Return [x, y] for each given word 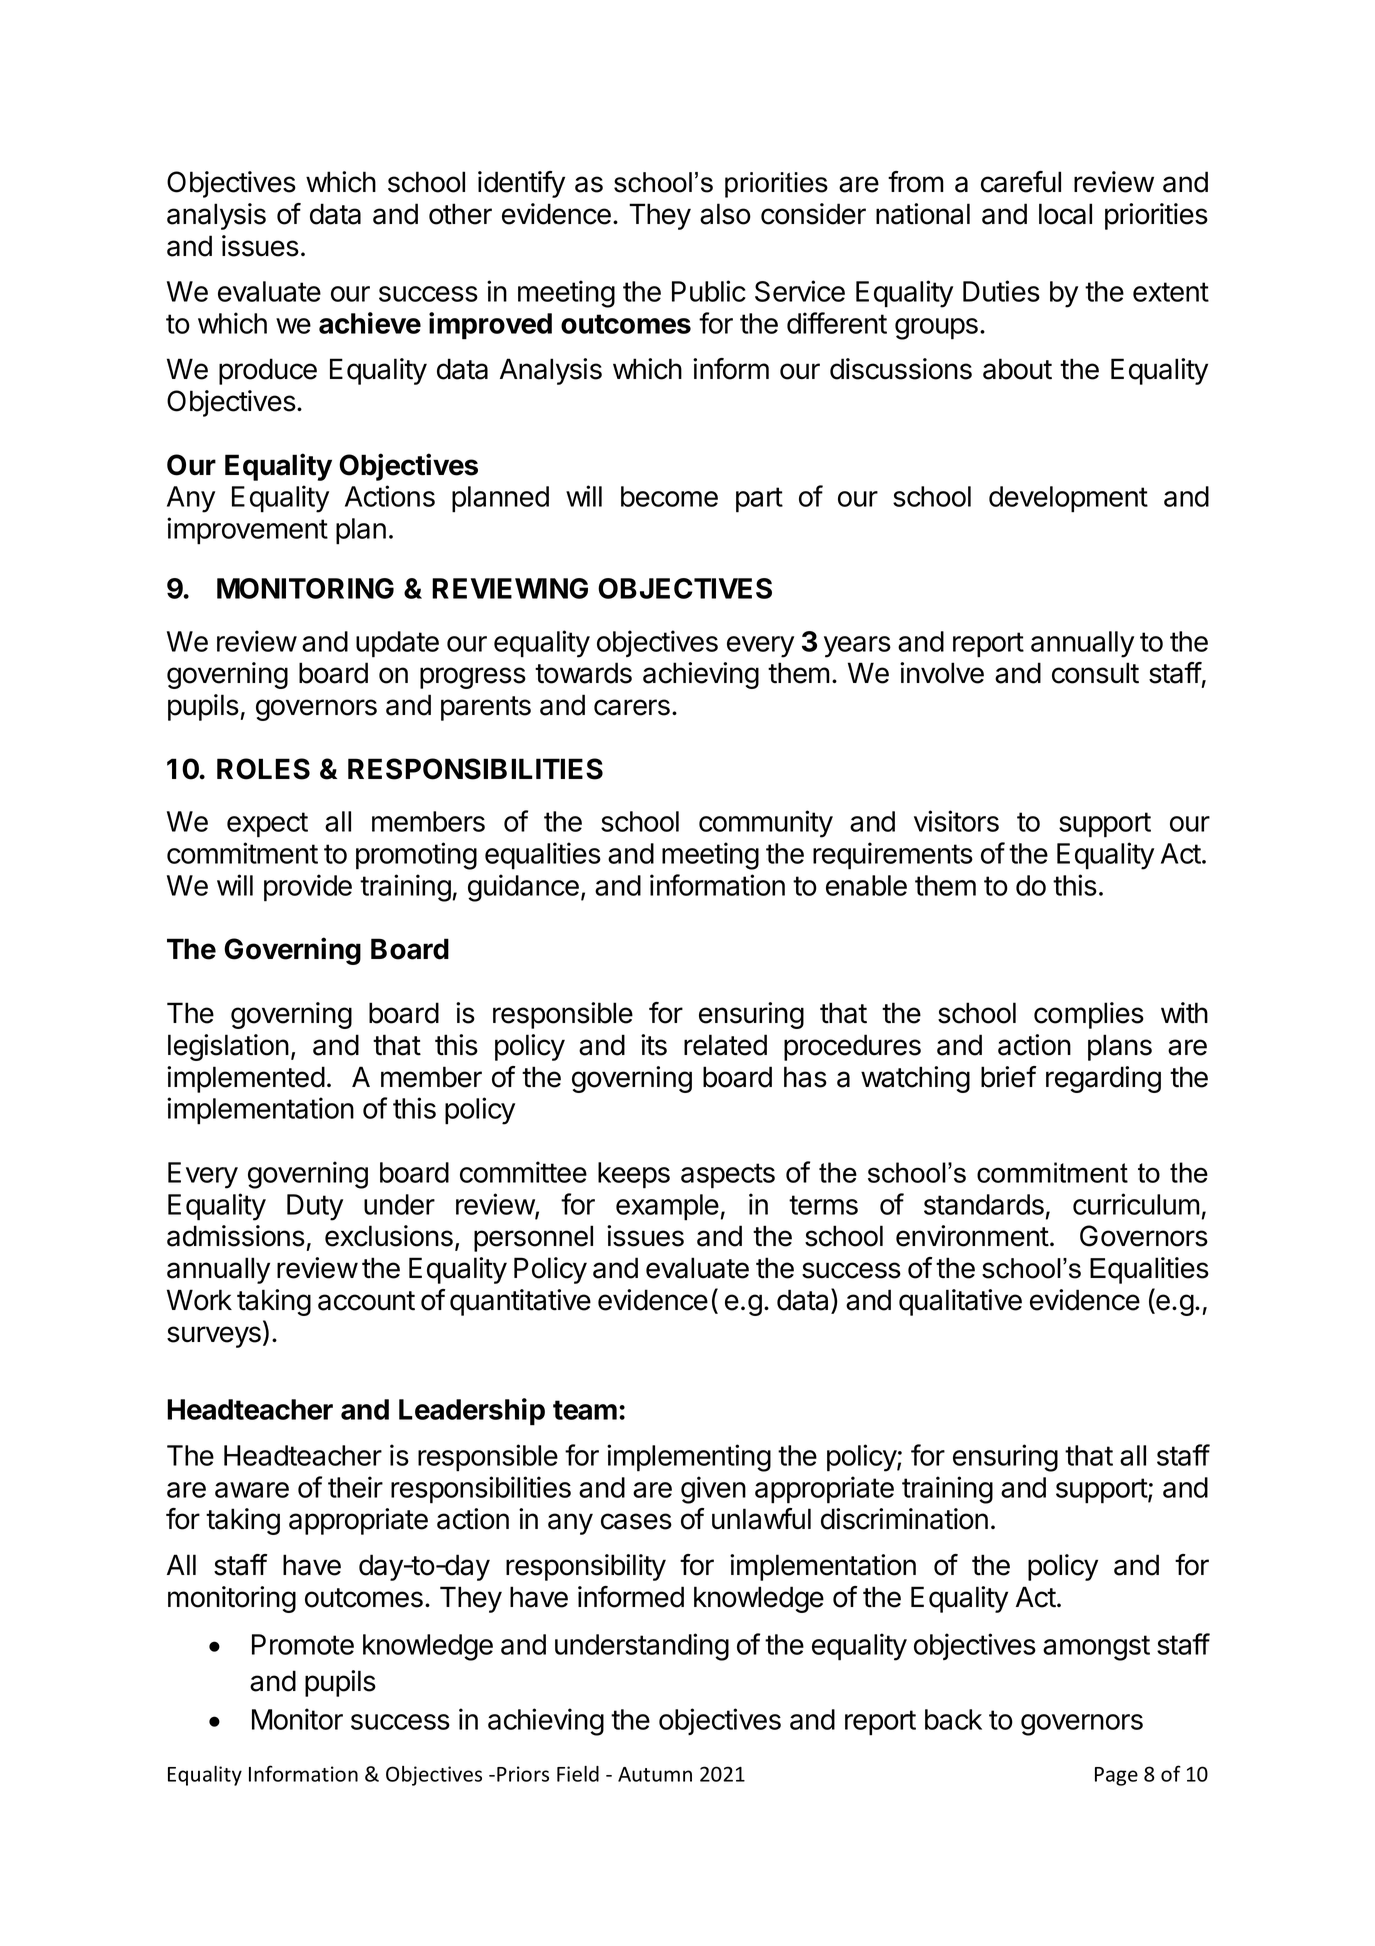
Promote [303, 1644]
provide [308, 888]
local [1065, 214]
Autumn [655, 1774]
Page [1116, 1776]
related [725, 1045]
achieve [370, 323]
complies [1089, 1015]
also [725, 214]
